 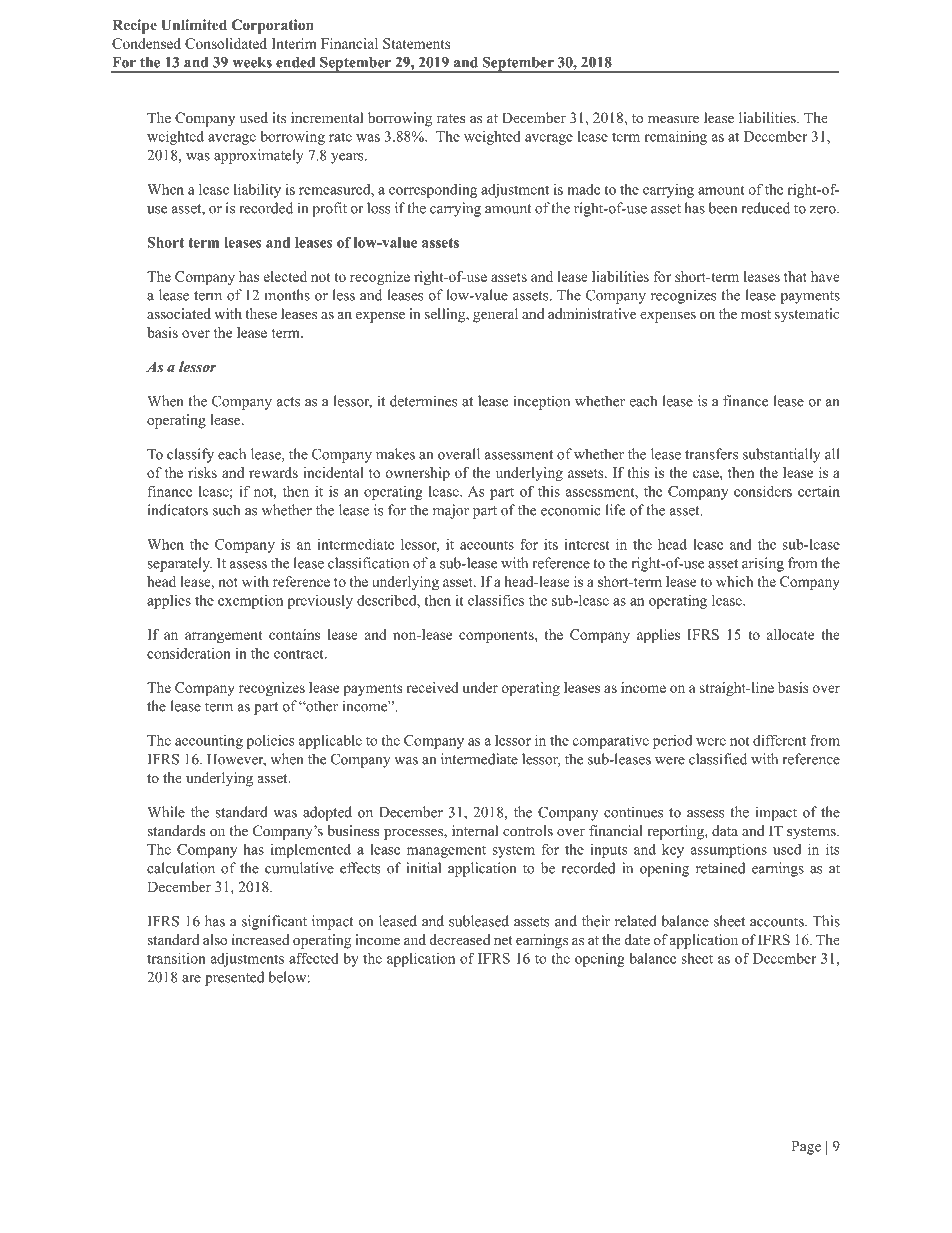 I want to click on classifies, so click(x=496, y=600).
